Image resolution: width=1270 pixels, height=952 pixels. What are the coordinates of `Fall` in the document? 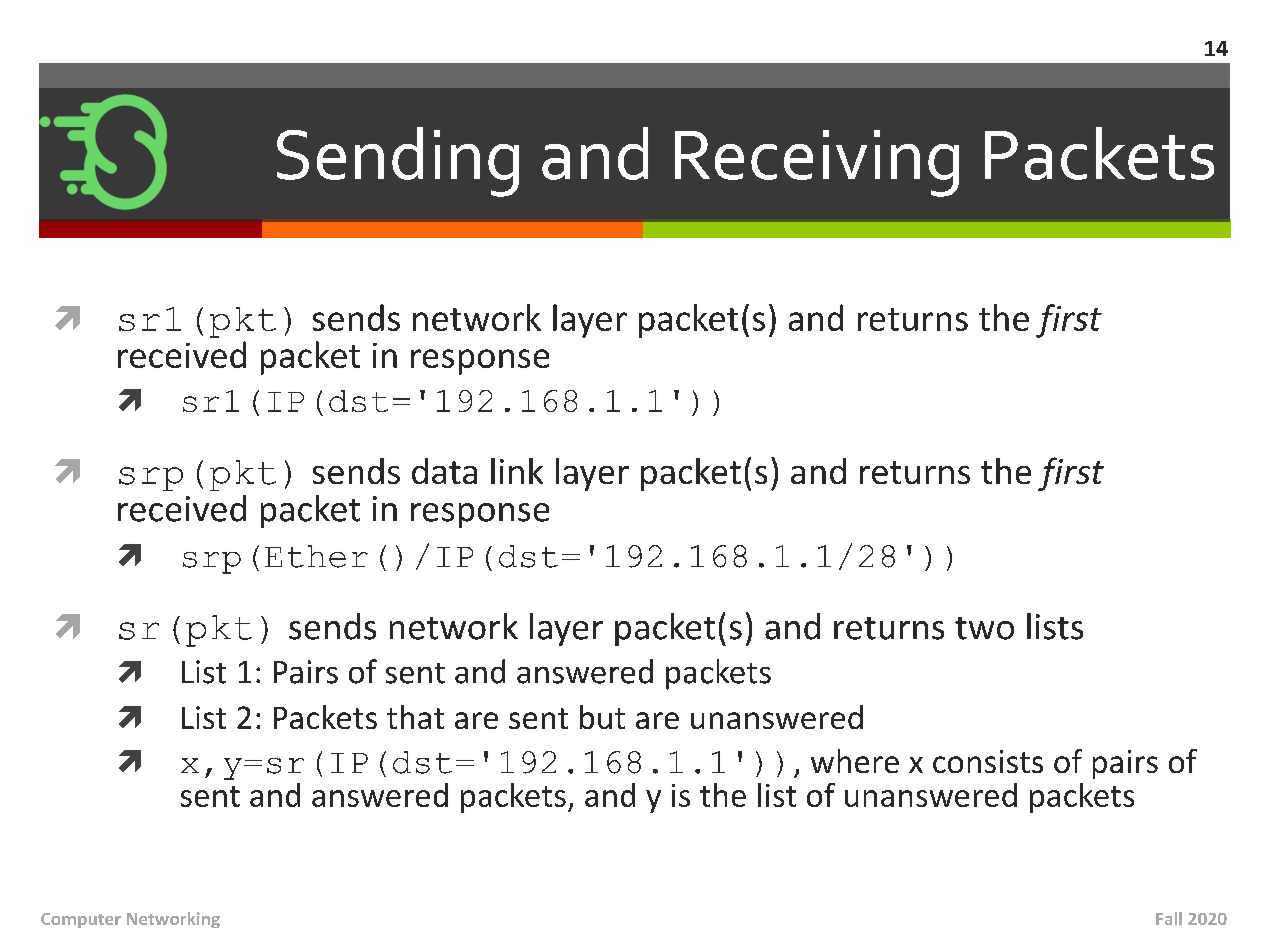 It's located at (1169, 918).
